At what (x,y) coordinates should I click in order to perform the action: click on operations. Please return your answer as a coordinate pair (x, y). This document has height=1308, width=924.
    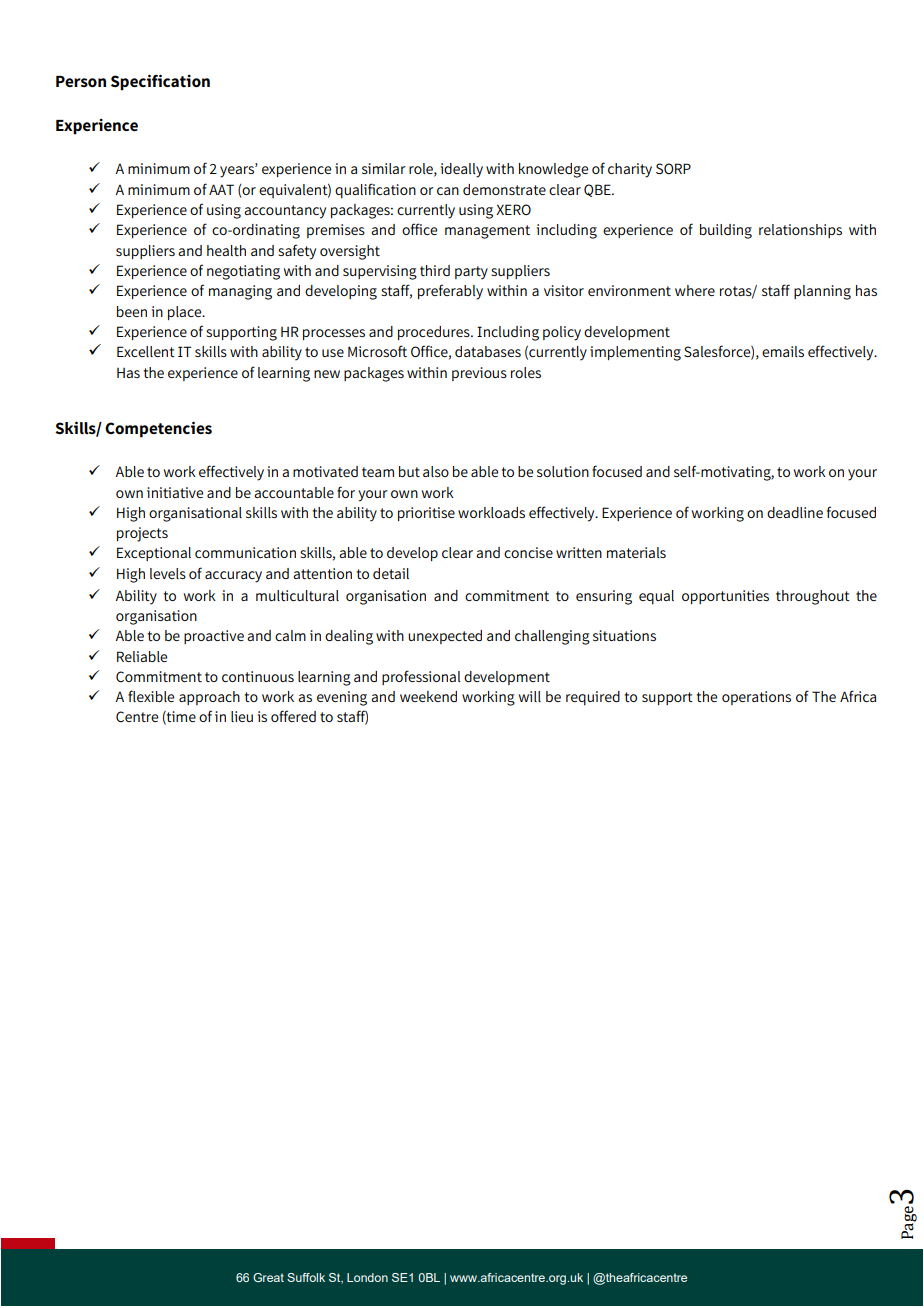
    Looking at the image, I should click on (756, 698).
